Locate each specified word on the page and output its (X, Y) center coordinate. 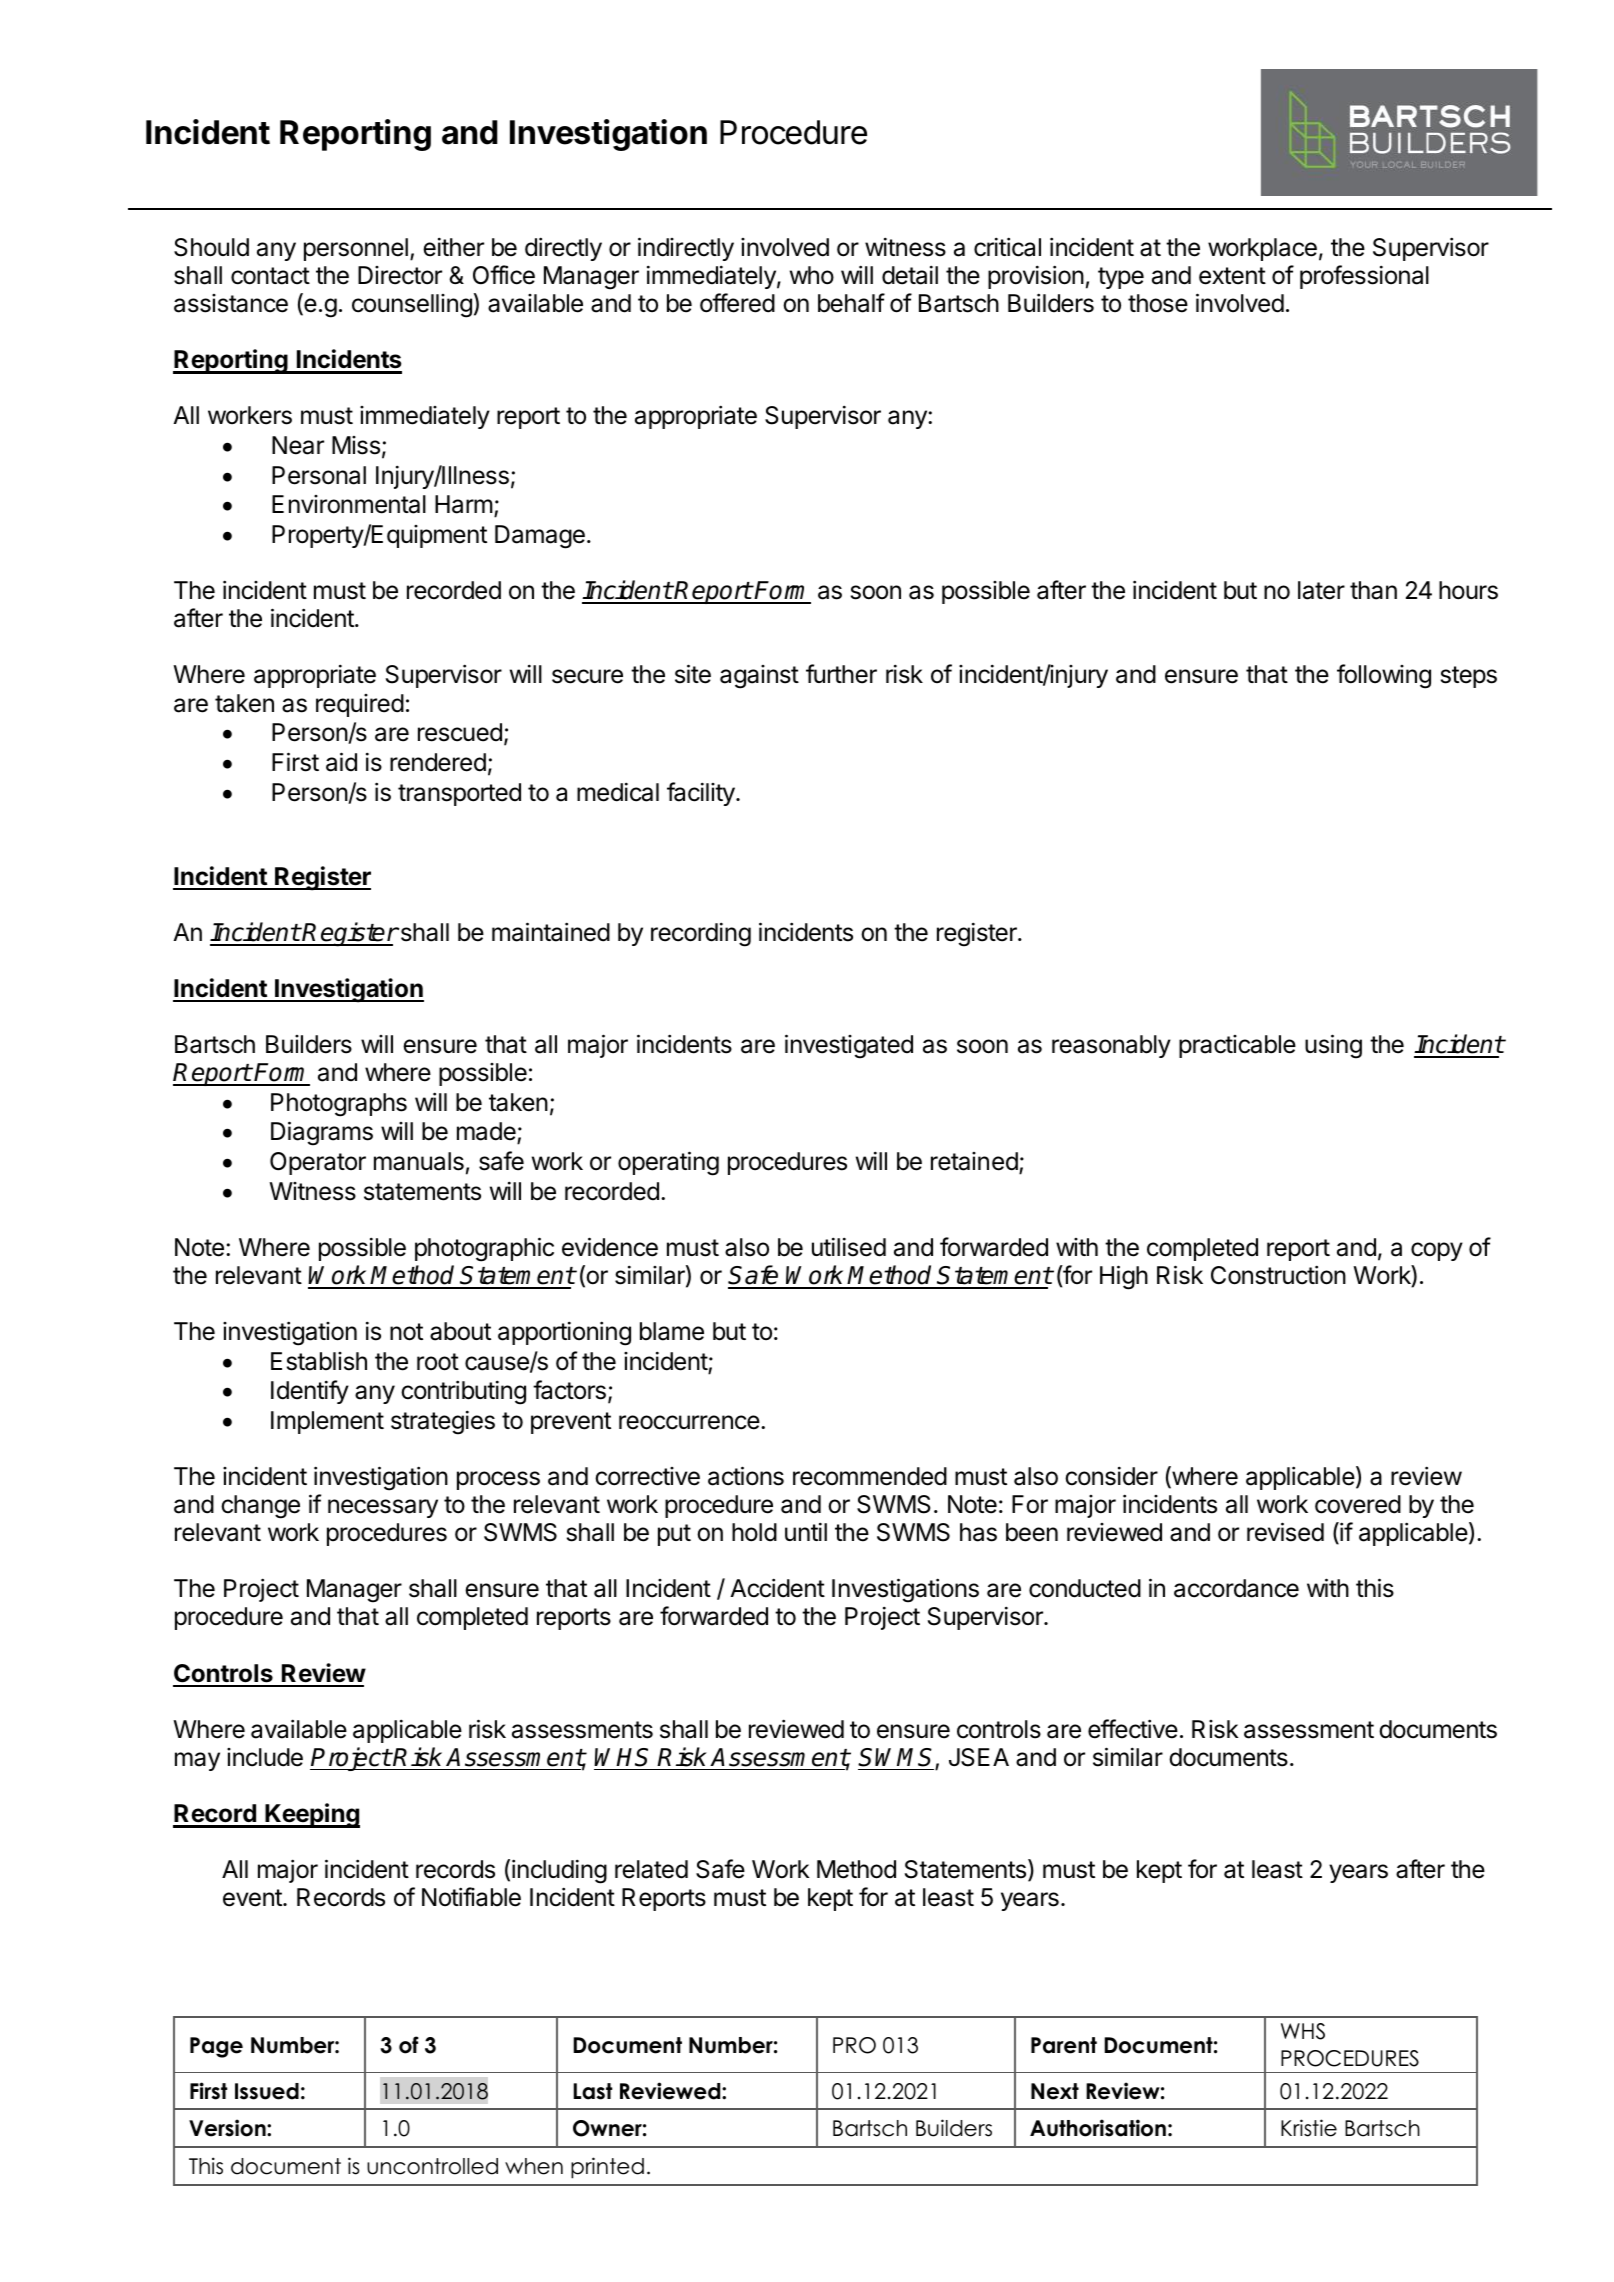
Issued (267, 2091)
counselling (412, 306)
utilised (849, 1247)
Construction (1278, 1275)
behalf (851, 303)
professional (1364, 277)
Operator (318, 1163)
